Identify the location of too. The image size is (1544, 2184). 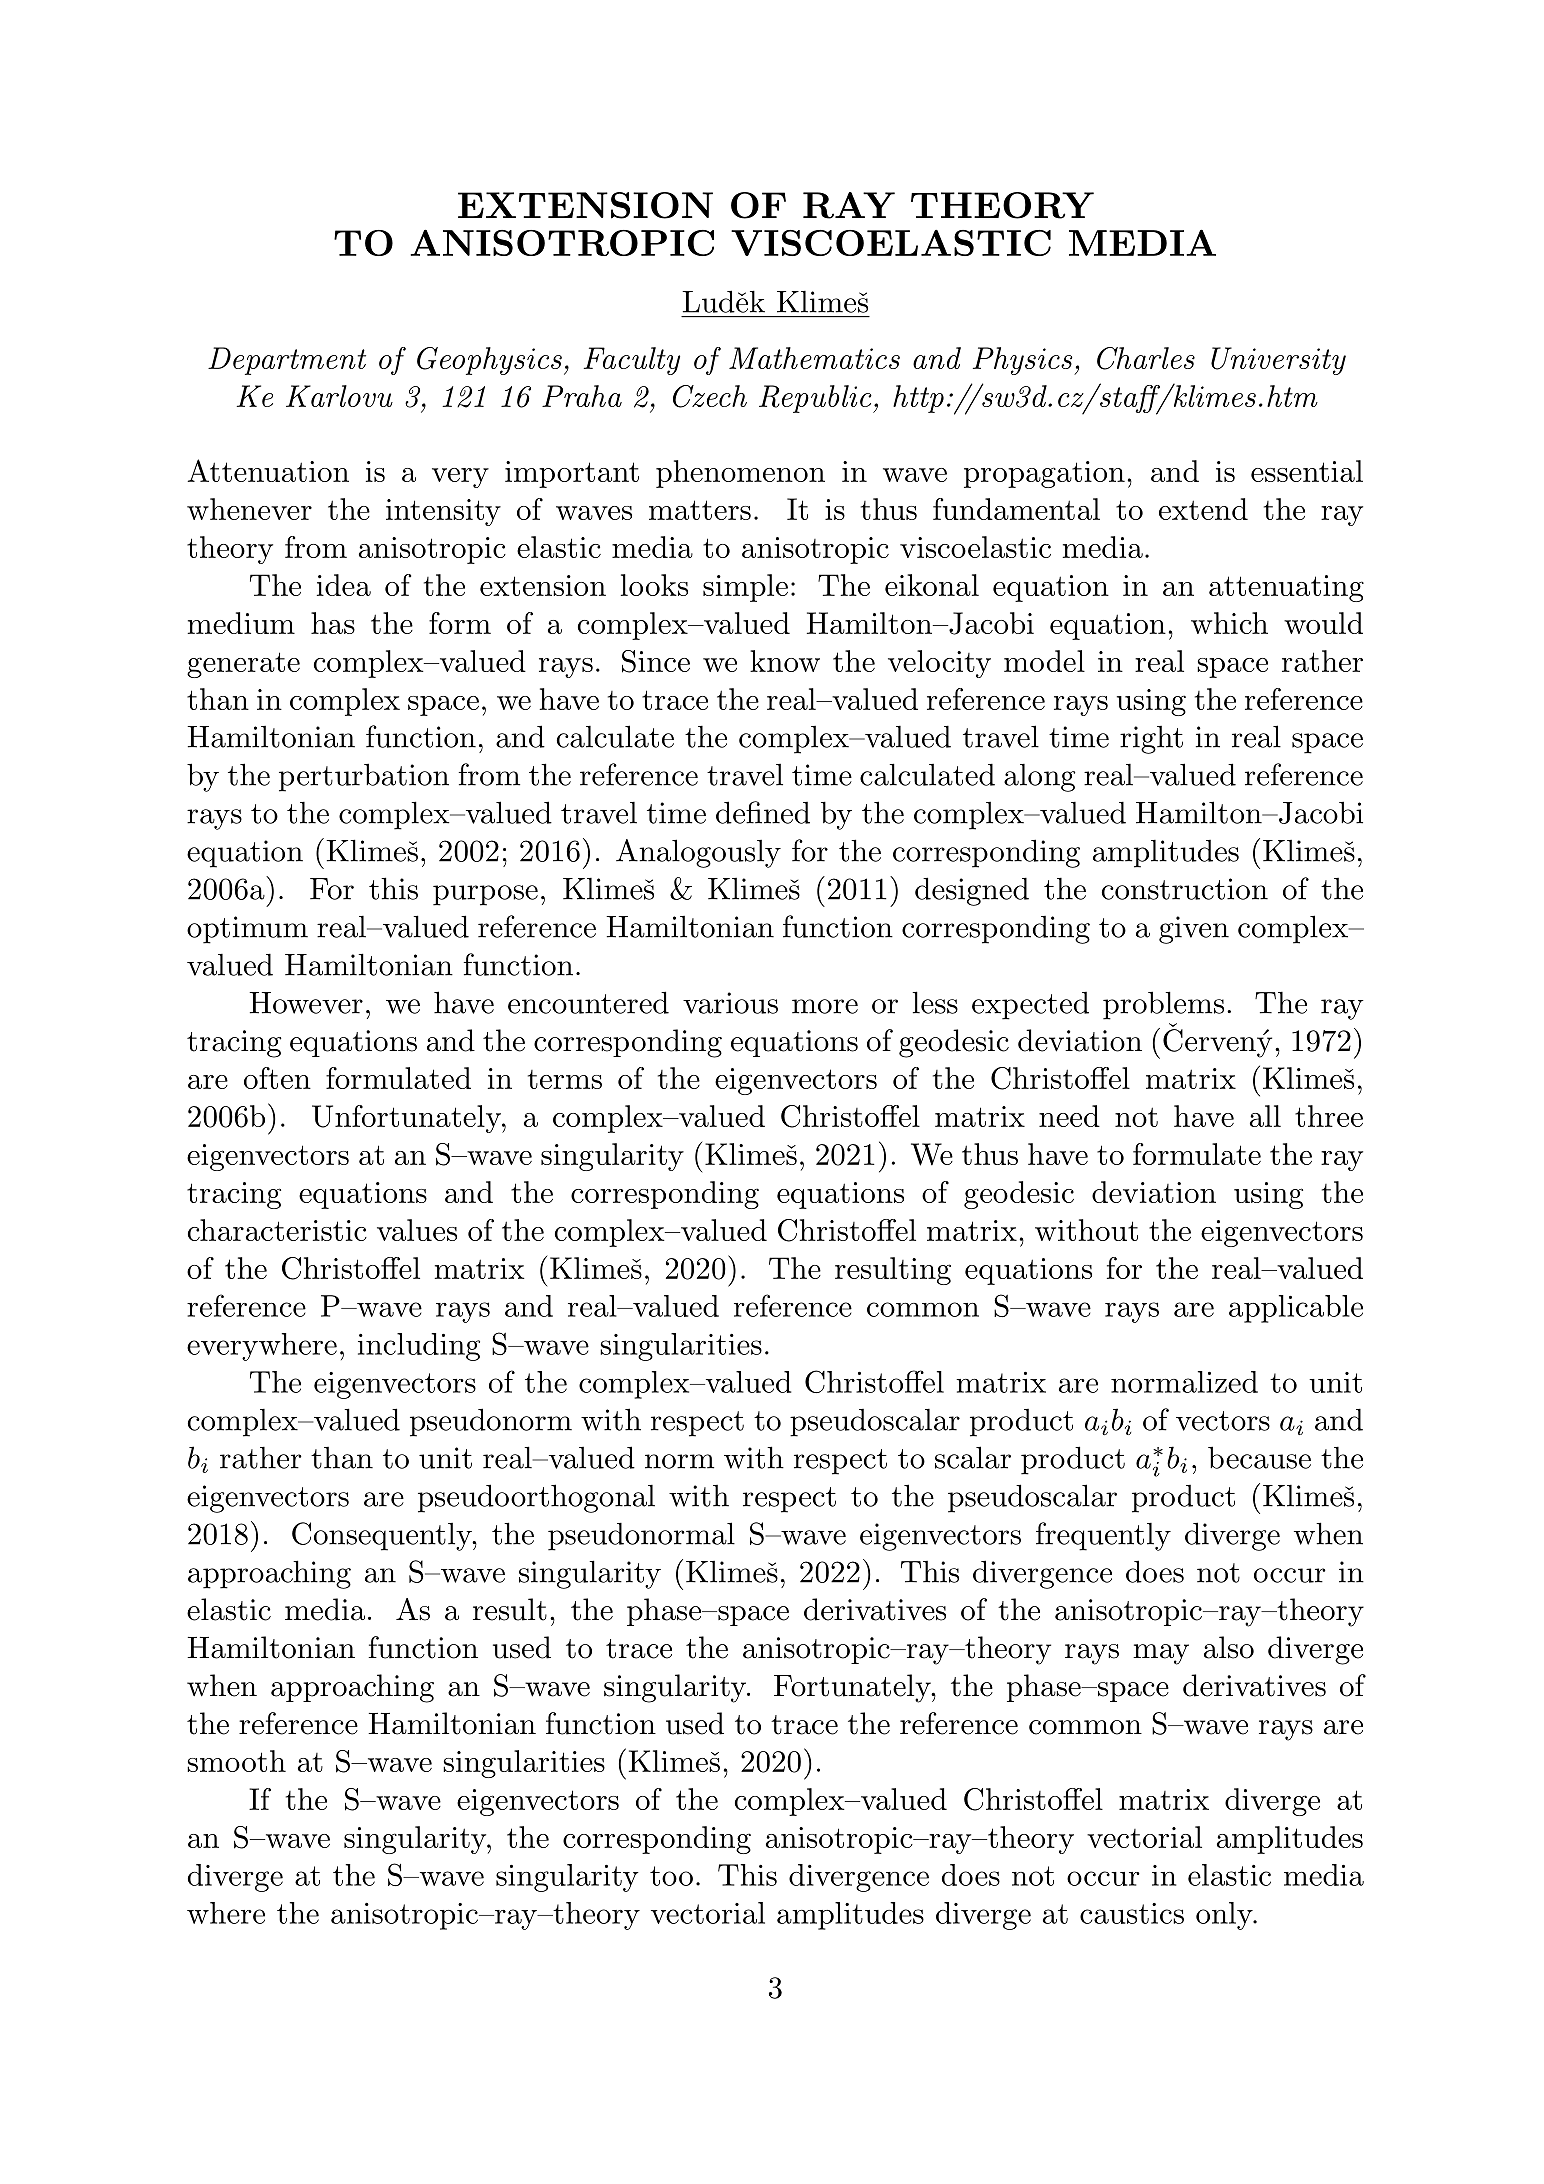
(671, 1876).
